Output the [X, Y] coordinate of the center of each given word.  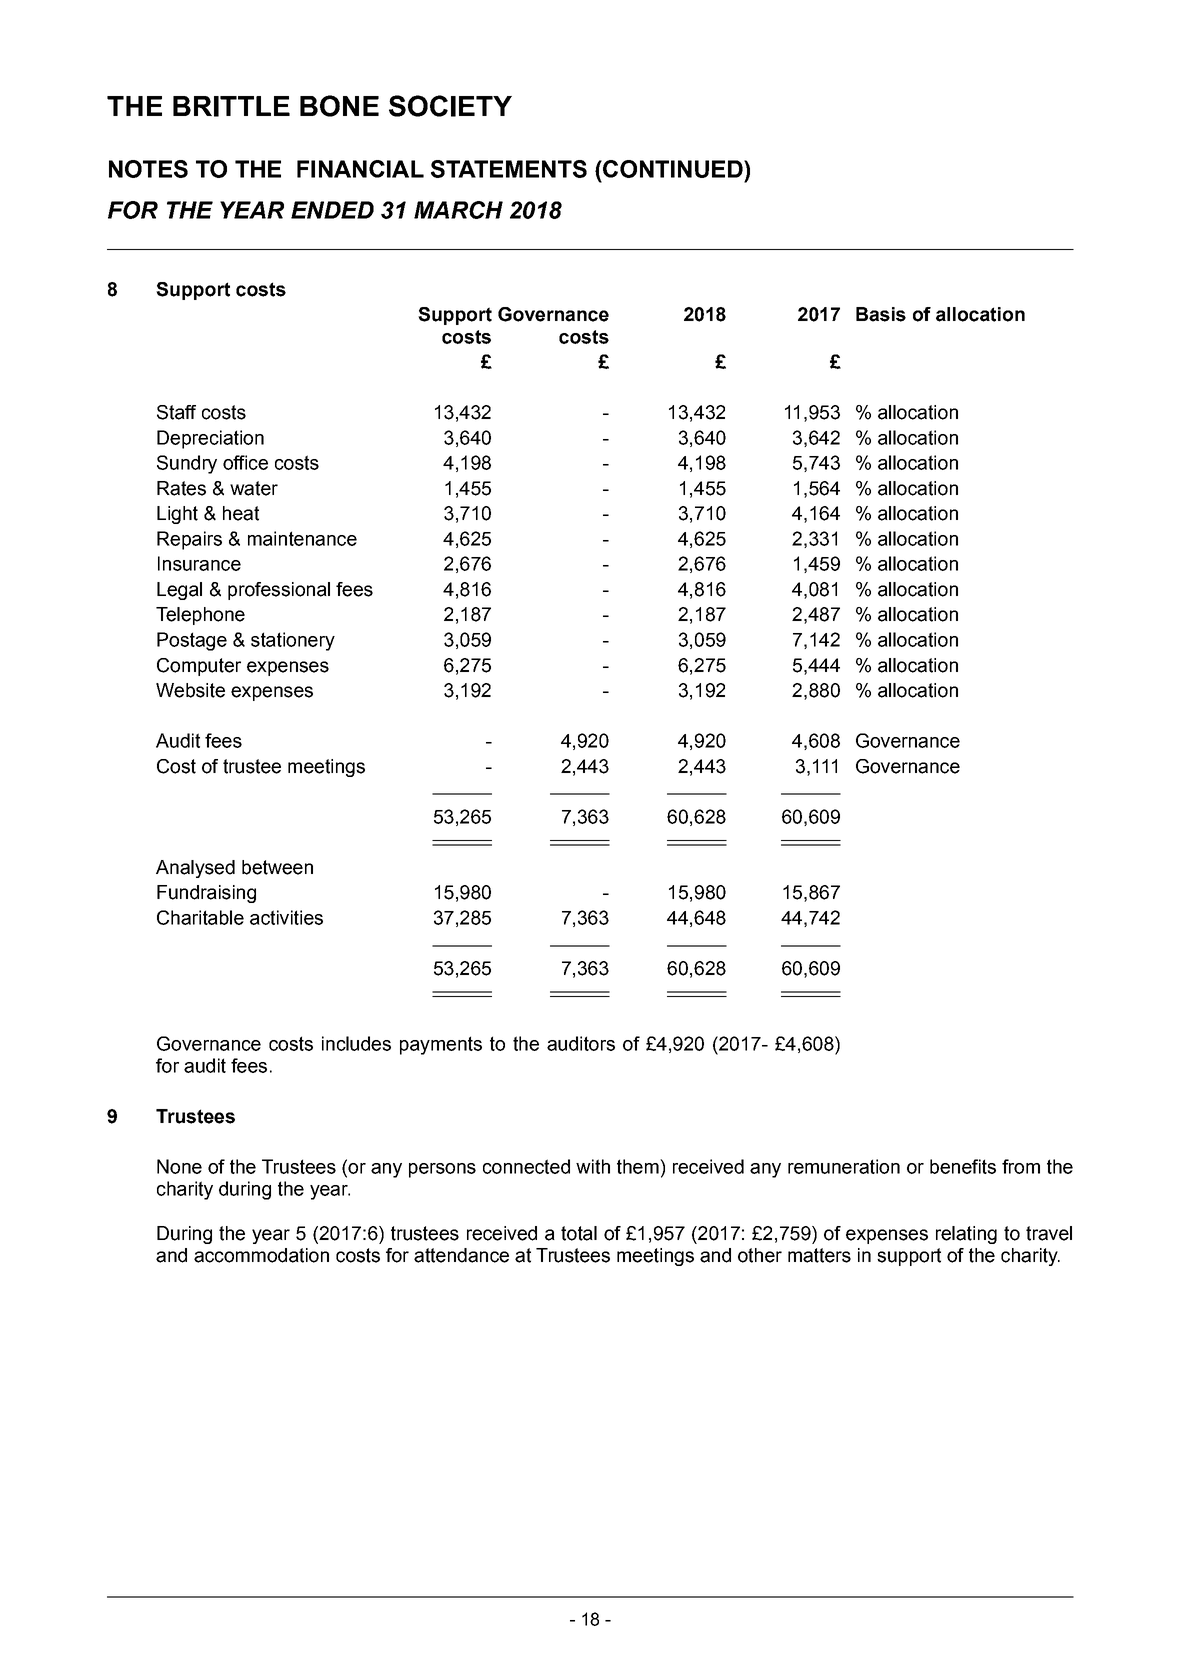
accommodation [261, 1255]
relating [966, 1235]
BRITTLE [231, 106]
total [579, 1233]
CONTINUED [673, 169]
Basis [881, 314]
